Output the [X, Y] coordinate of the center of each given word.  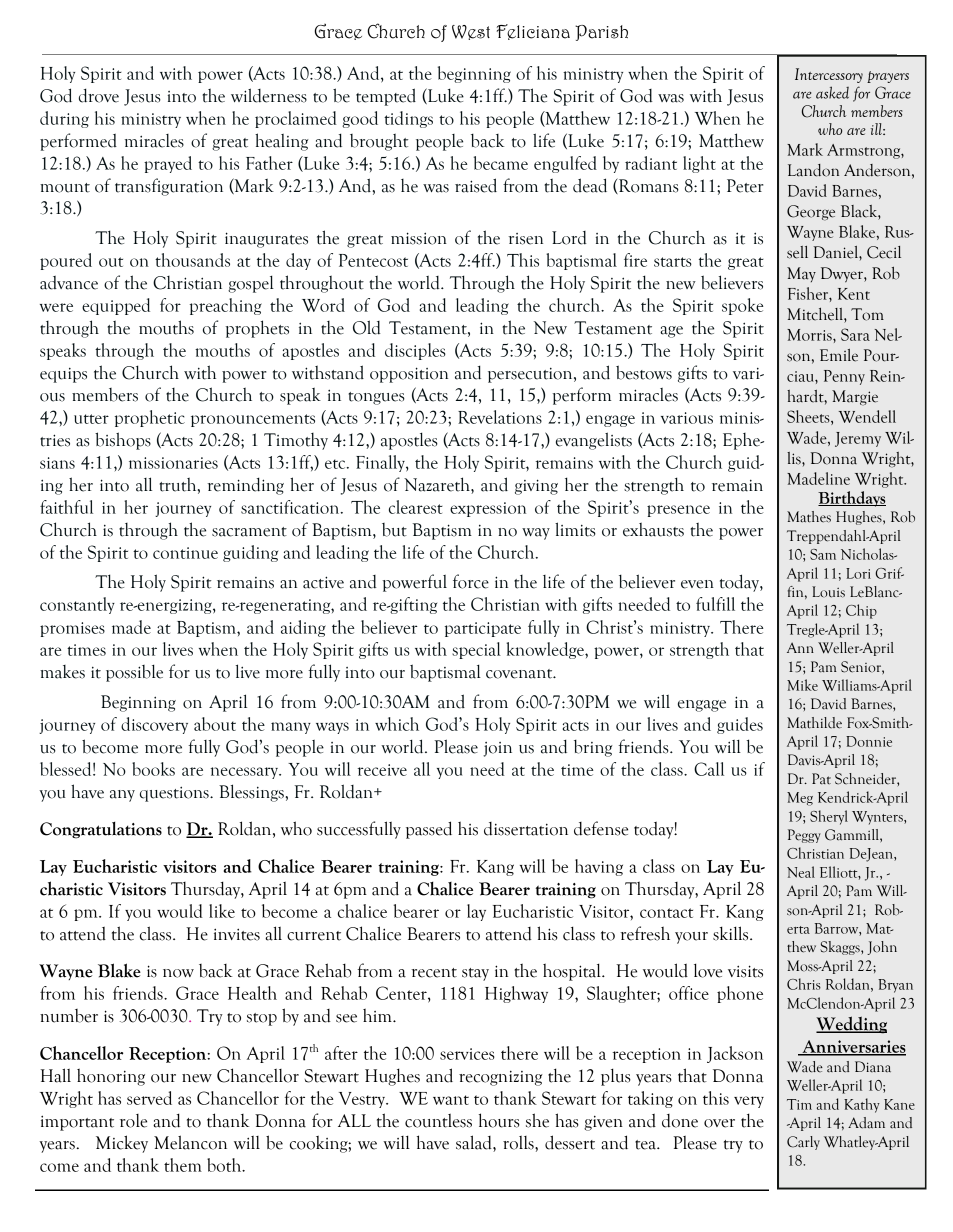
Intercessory [829, 75]
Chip [861, 611]
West [471, 32]
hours [499, 1120]
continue [185, 553]
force [471, 581]
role [133, 1121]
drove [99, 95]
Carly [803, 1143]
